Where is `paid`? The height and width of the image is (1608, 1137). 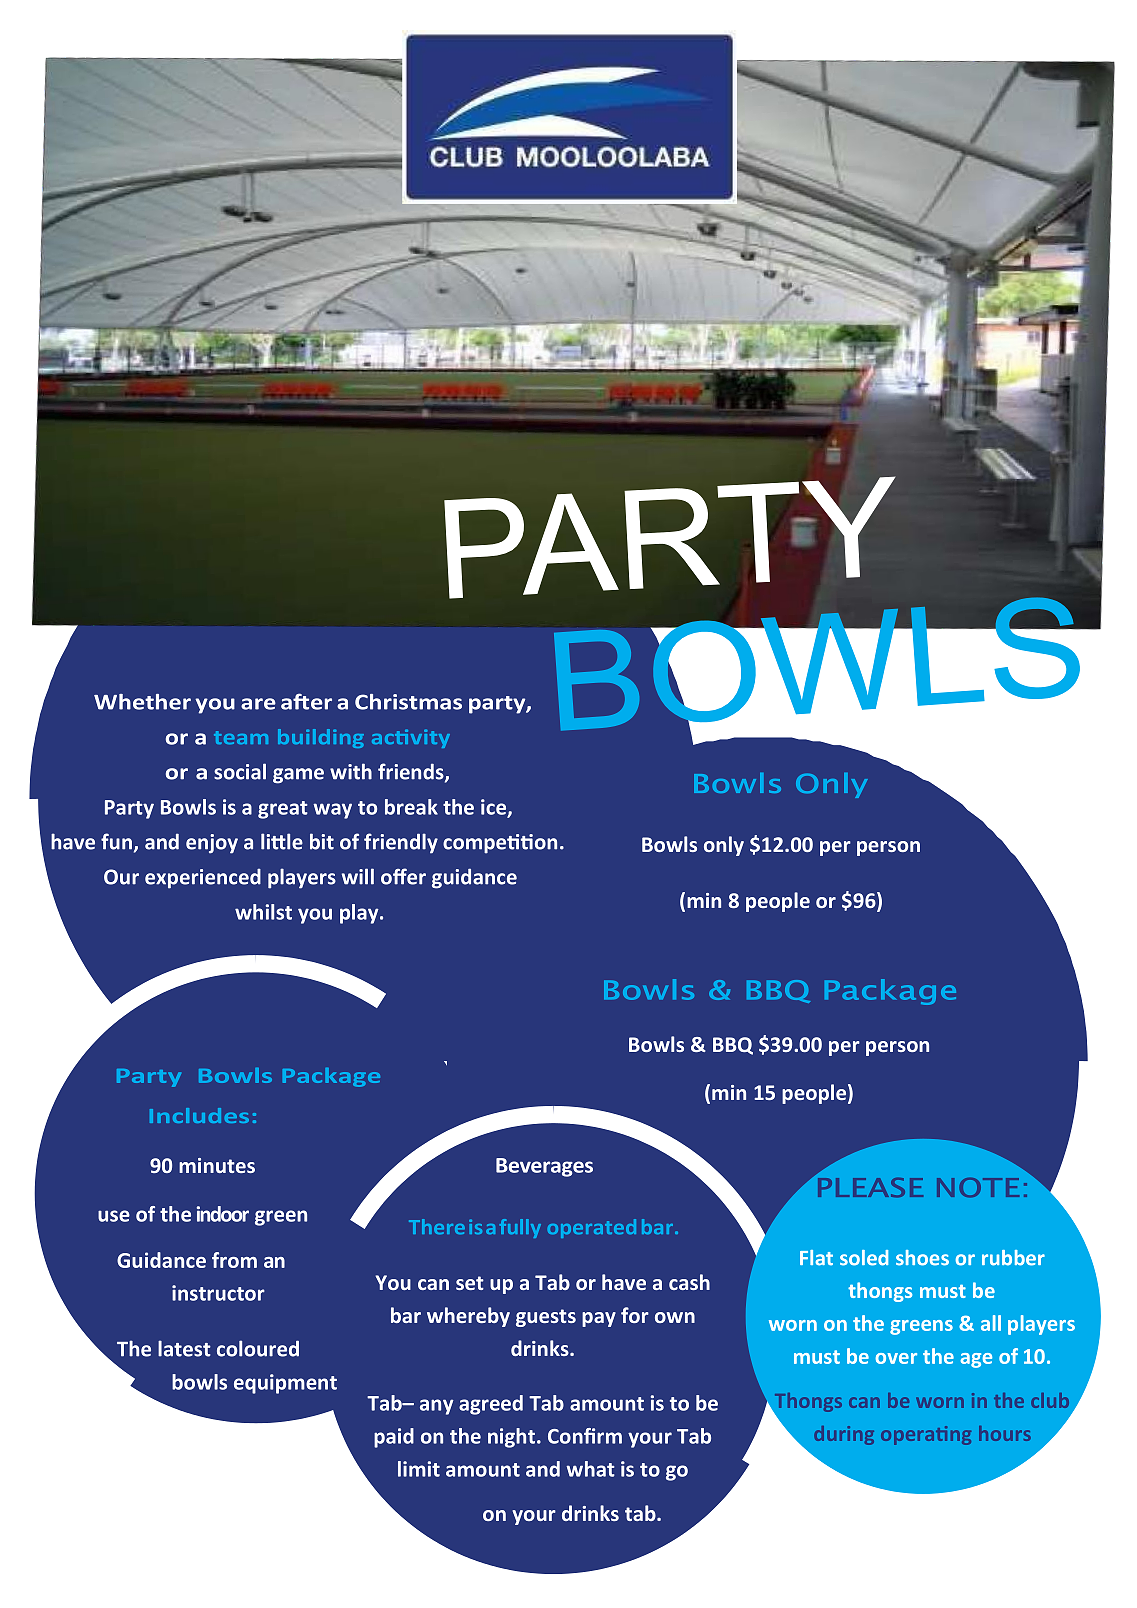 paid is located at coordinates (394, 1438).
